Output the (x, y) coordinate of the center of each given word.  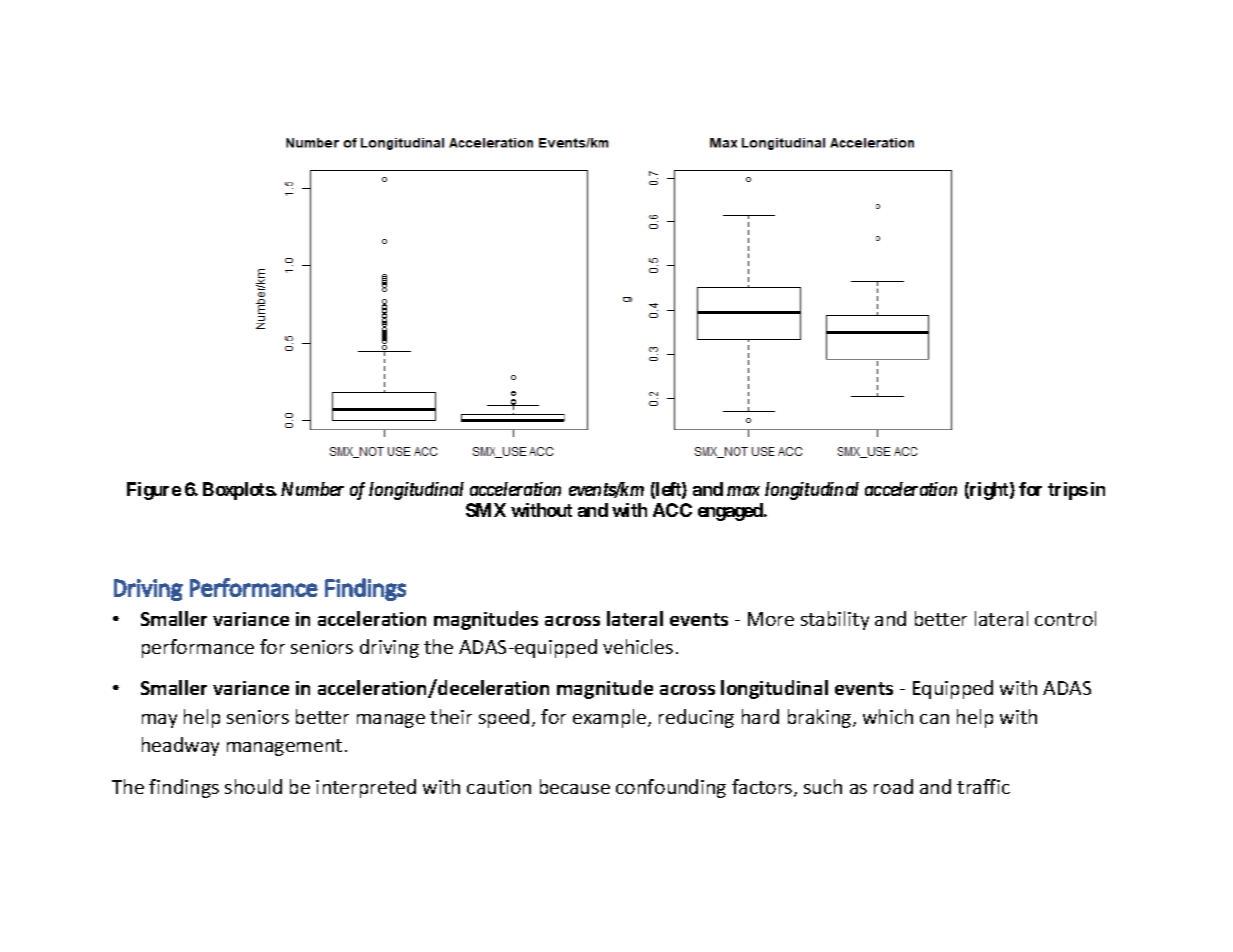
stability (835, 620)
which (888, 716)
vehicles (638, 646)
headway (180, 746)
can (934, 719)
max (743, 491)
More (771, 619)
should (253, 786)
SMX (486, 510)
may (159, 721)
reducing (696, 718)
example (611, 718)
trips (1068, 491)
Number (312, 489)
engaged (731, 512)
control (1065, 618)
